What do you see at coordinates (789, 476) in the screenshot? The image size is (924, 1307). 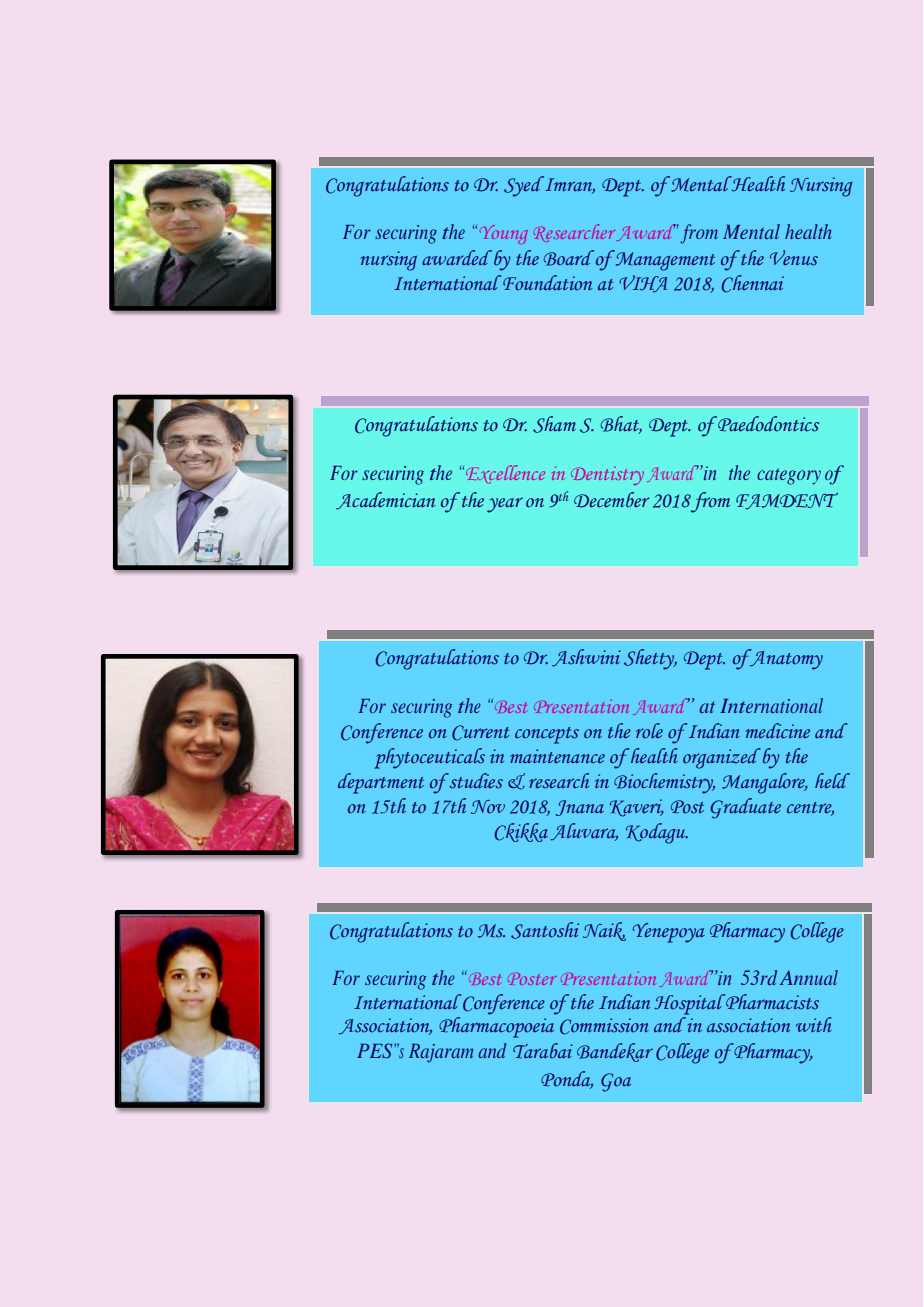 I see `category` at bounding box center [789, 476].
